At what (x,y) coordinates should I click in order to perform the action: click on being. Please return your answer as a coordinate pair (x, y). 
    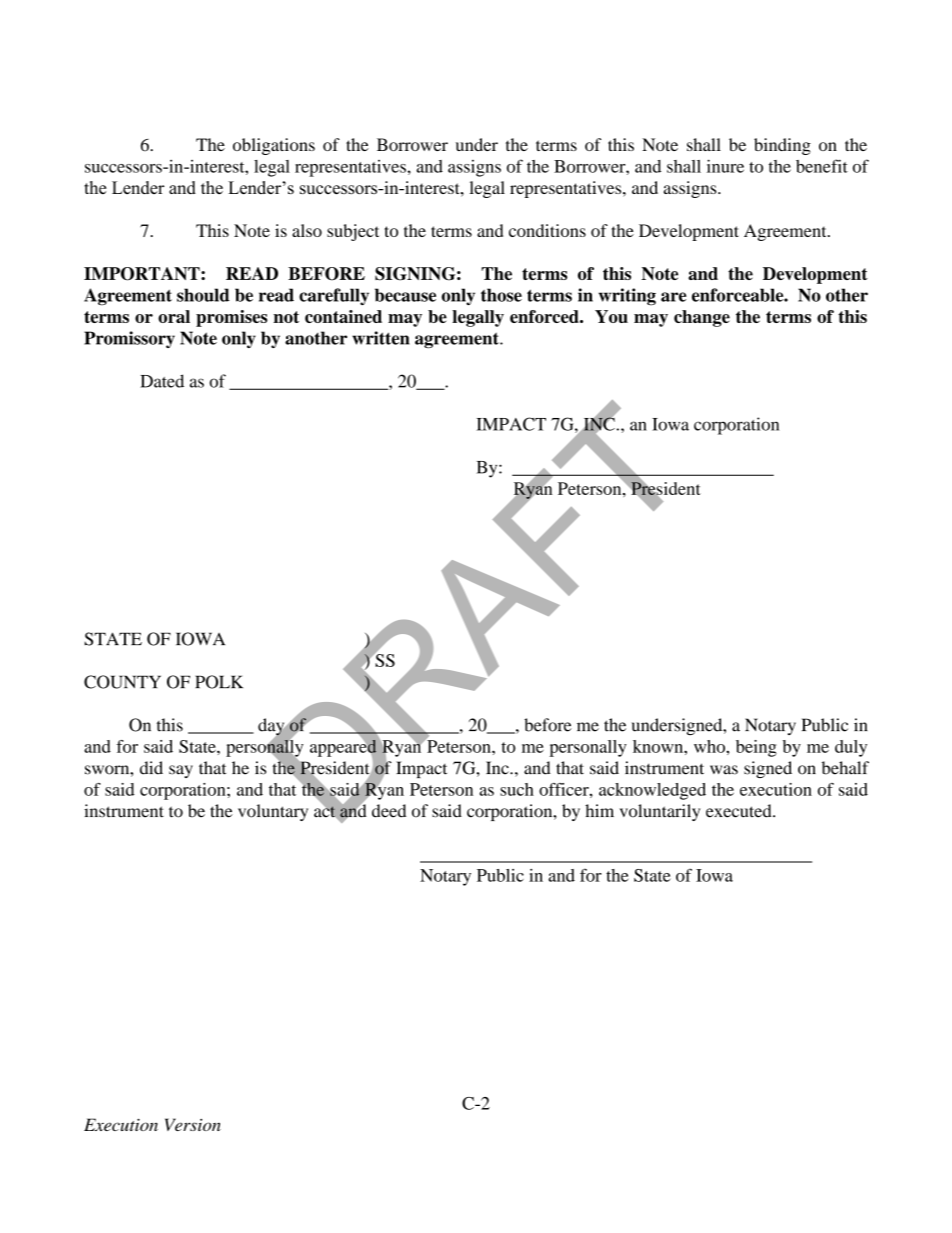
    Looking at the image, I should click on (756, 748).
